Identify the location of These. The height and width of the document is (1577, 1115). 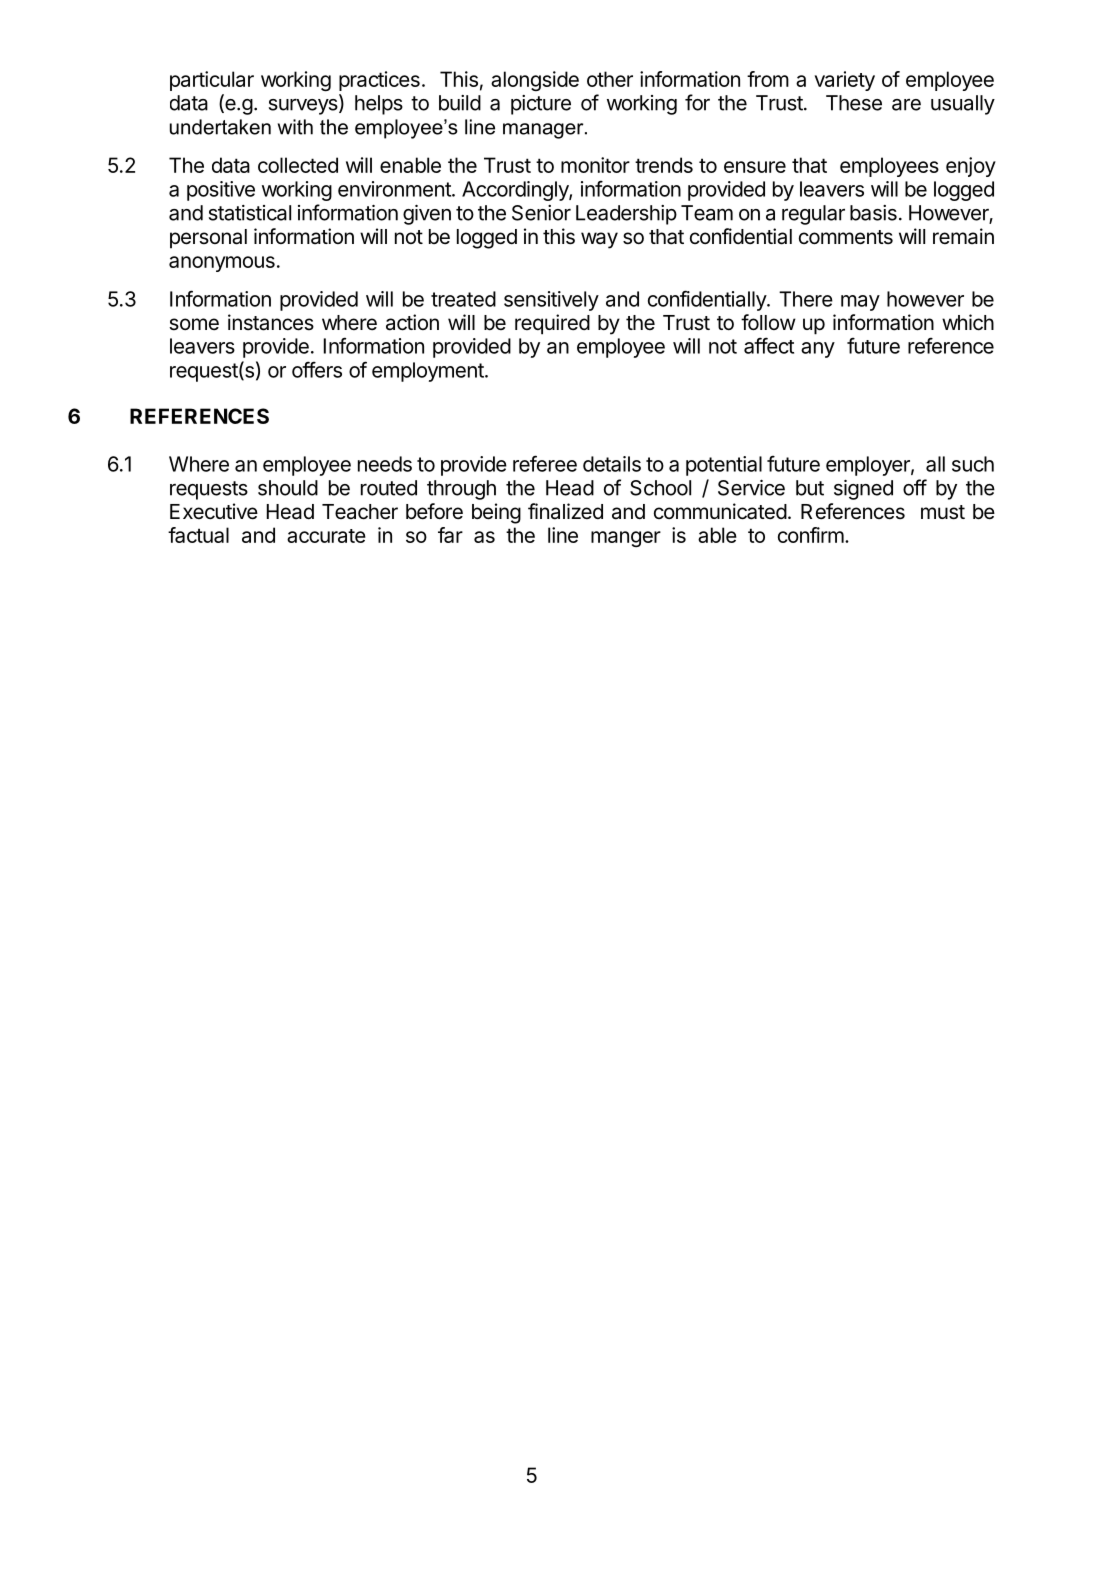
(854, 103).
